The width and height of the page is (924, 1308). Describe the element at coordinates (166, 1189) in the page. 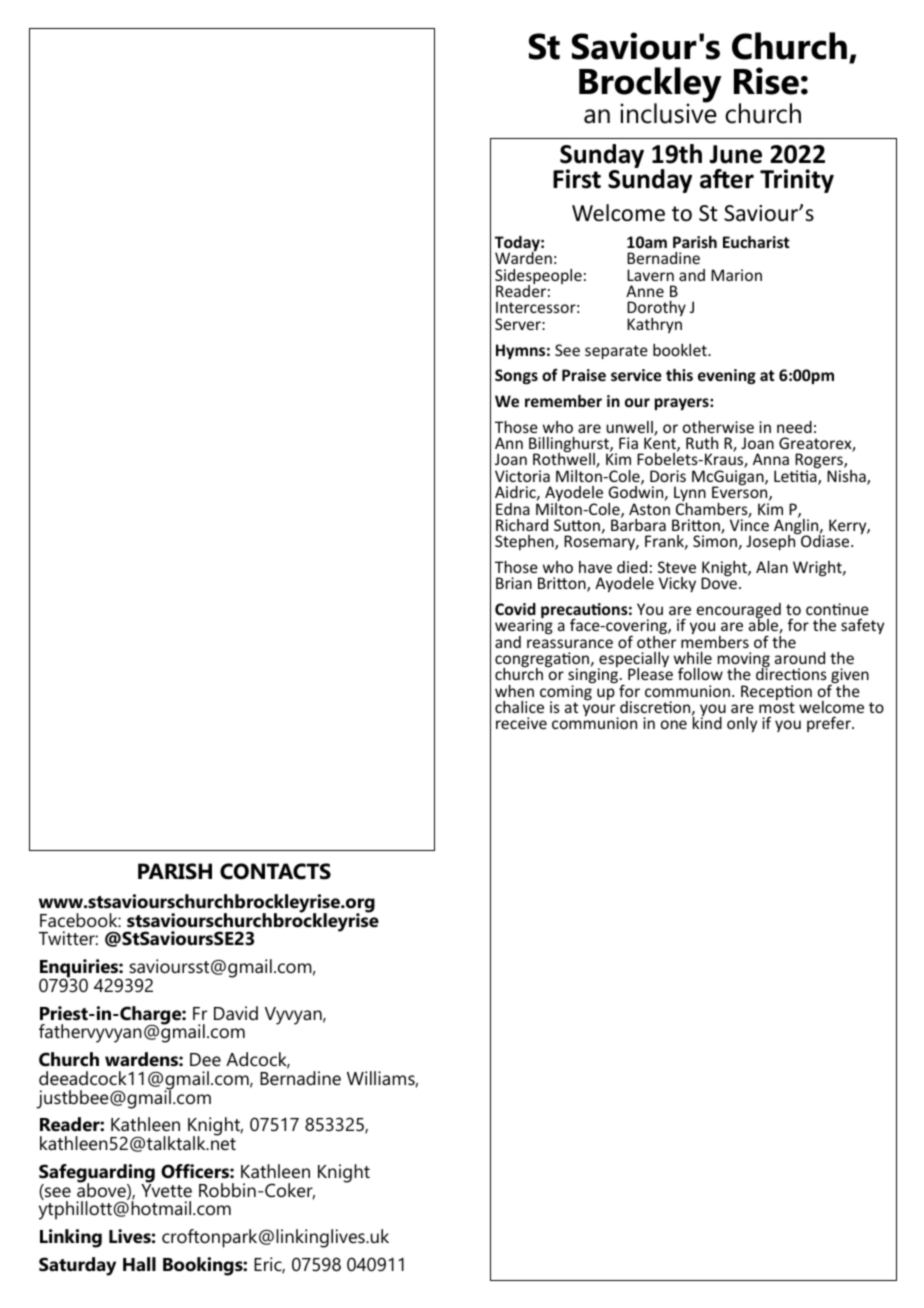

I see `Yvette` at that location.
